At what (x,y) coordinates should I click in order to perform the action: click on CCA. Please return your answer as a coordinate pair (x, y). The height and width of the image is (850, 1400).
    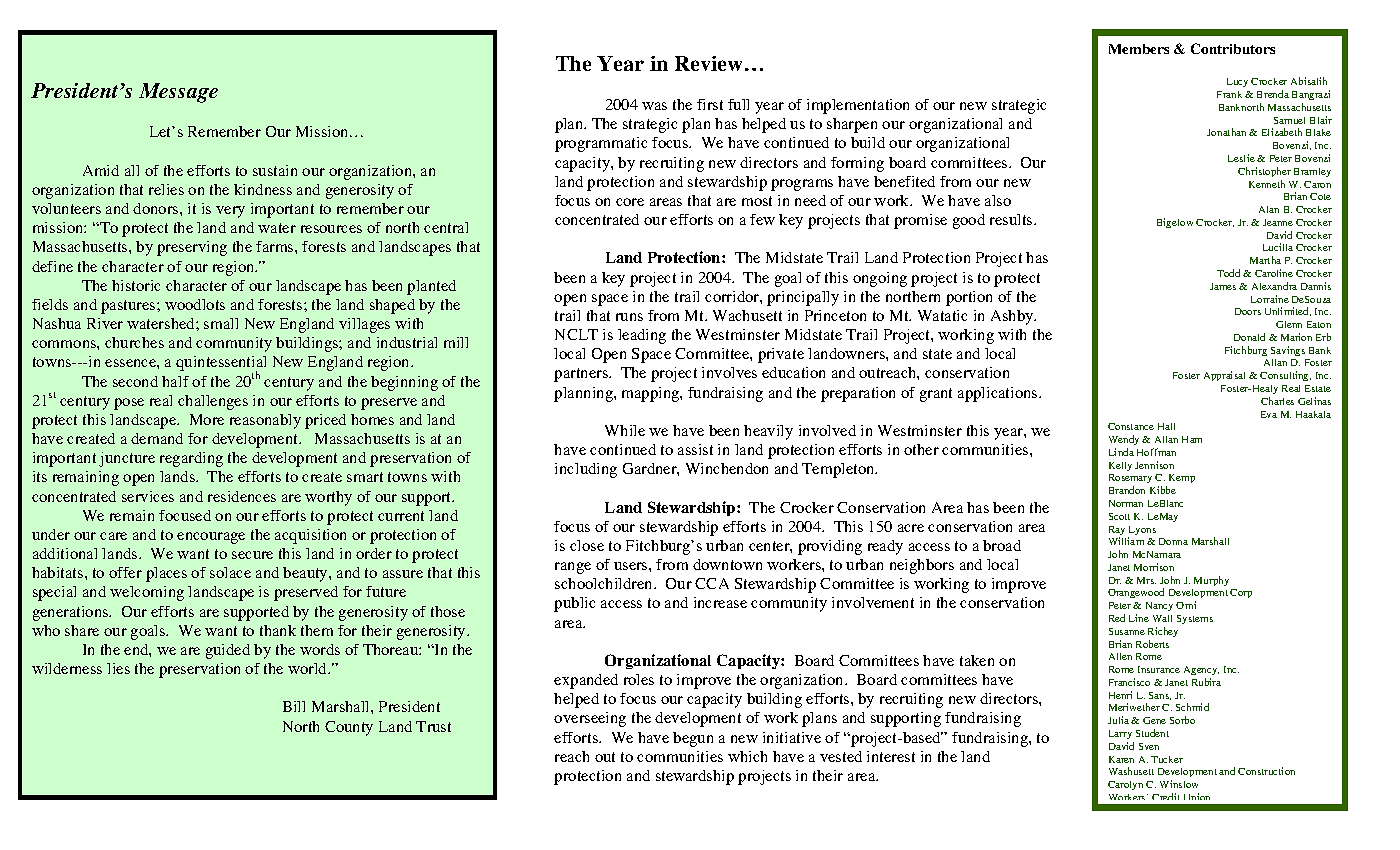
    Looking at the image, I should click on (712, 583).
